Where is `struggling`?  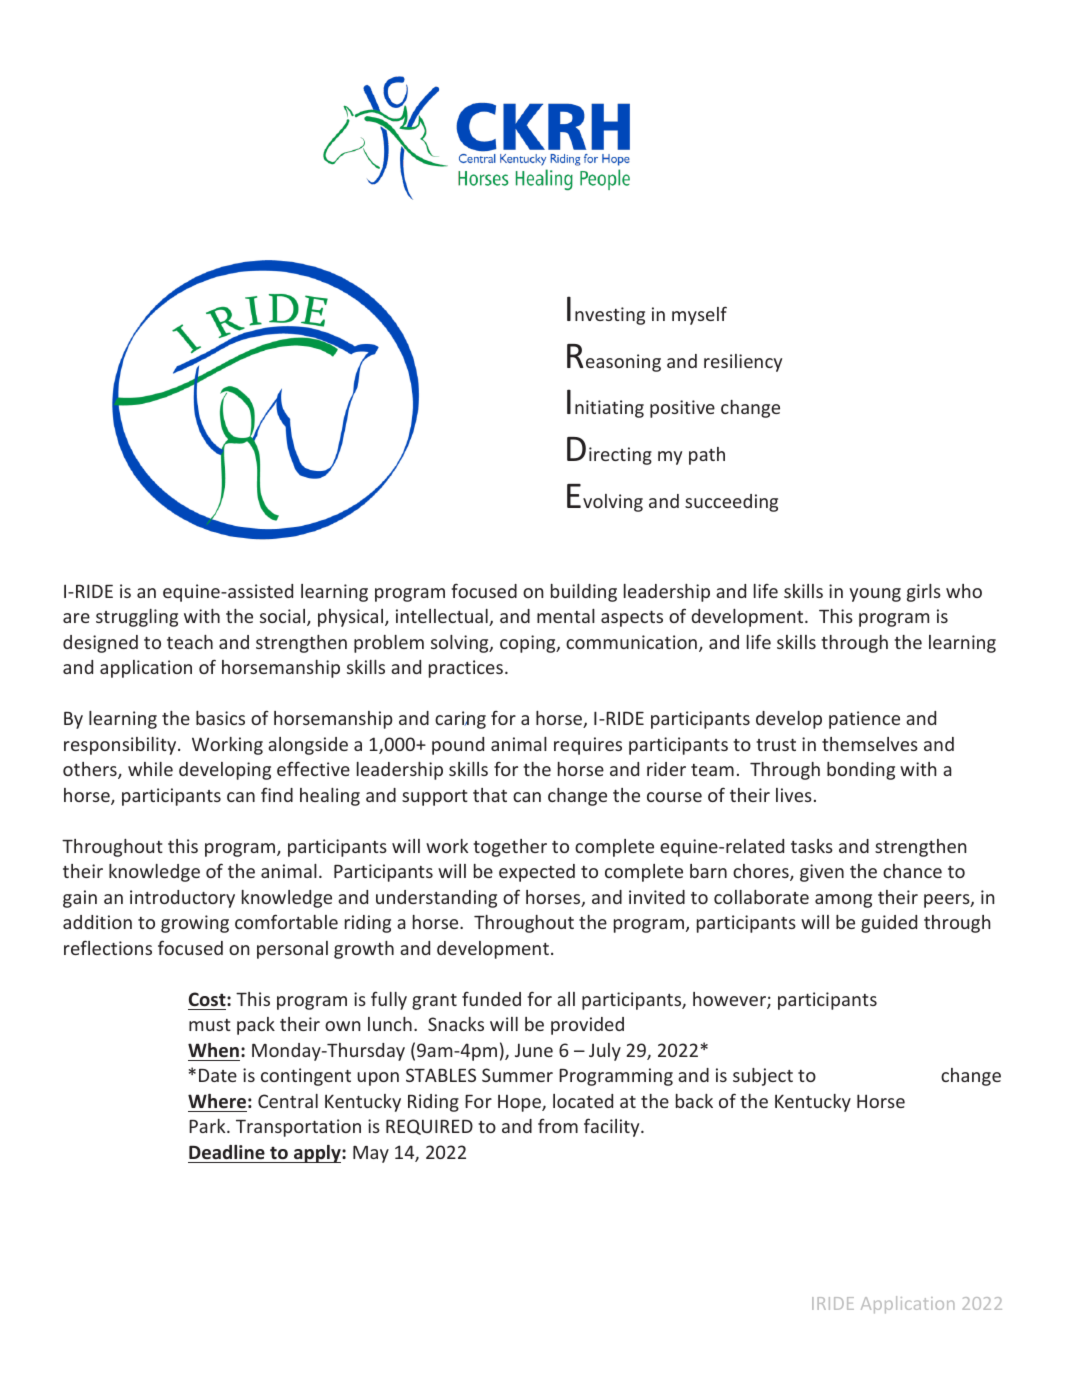
struggling is located at coordinates (137, 618).
